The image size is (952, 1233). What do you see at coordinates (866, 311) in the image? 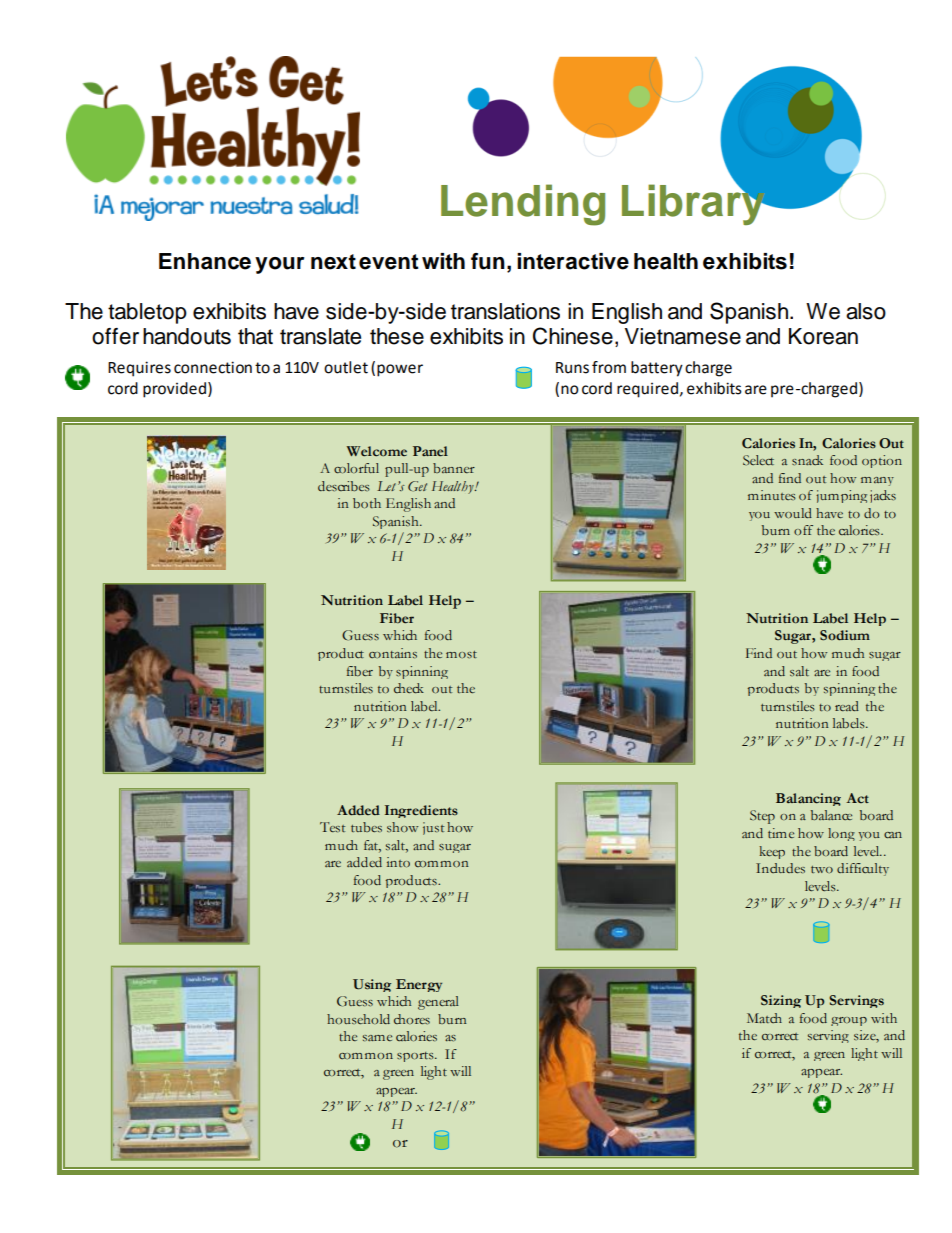
I see `also` at bounding box center [866, 311].
